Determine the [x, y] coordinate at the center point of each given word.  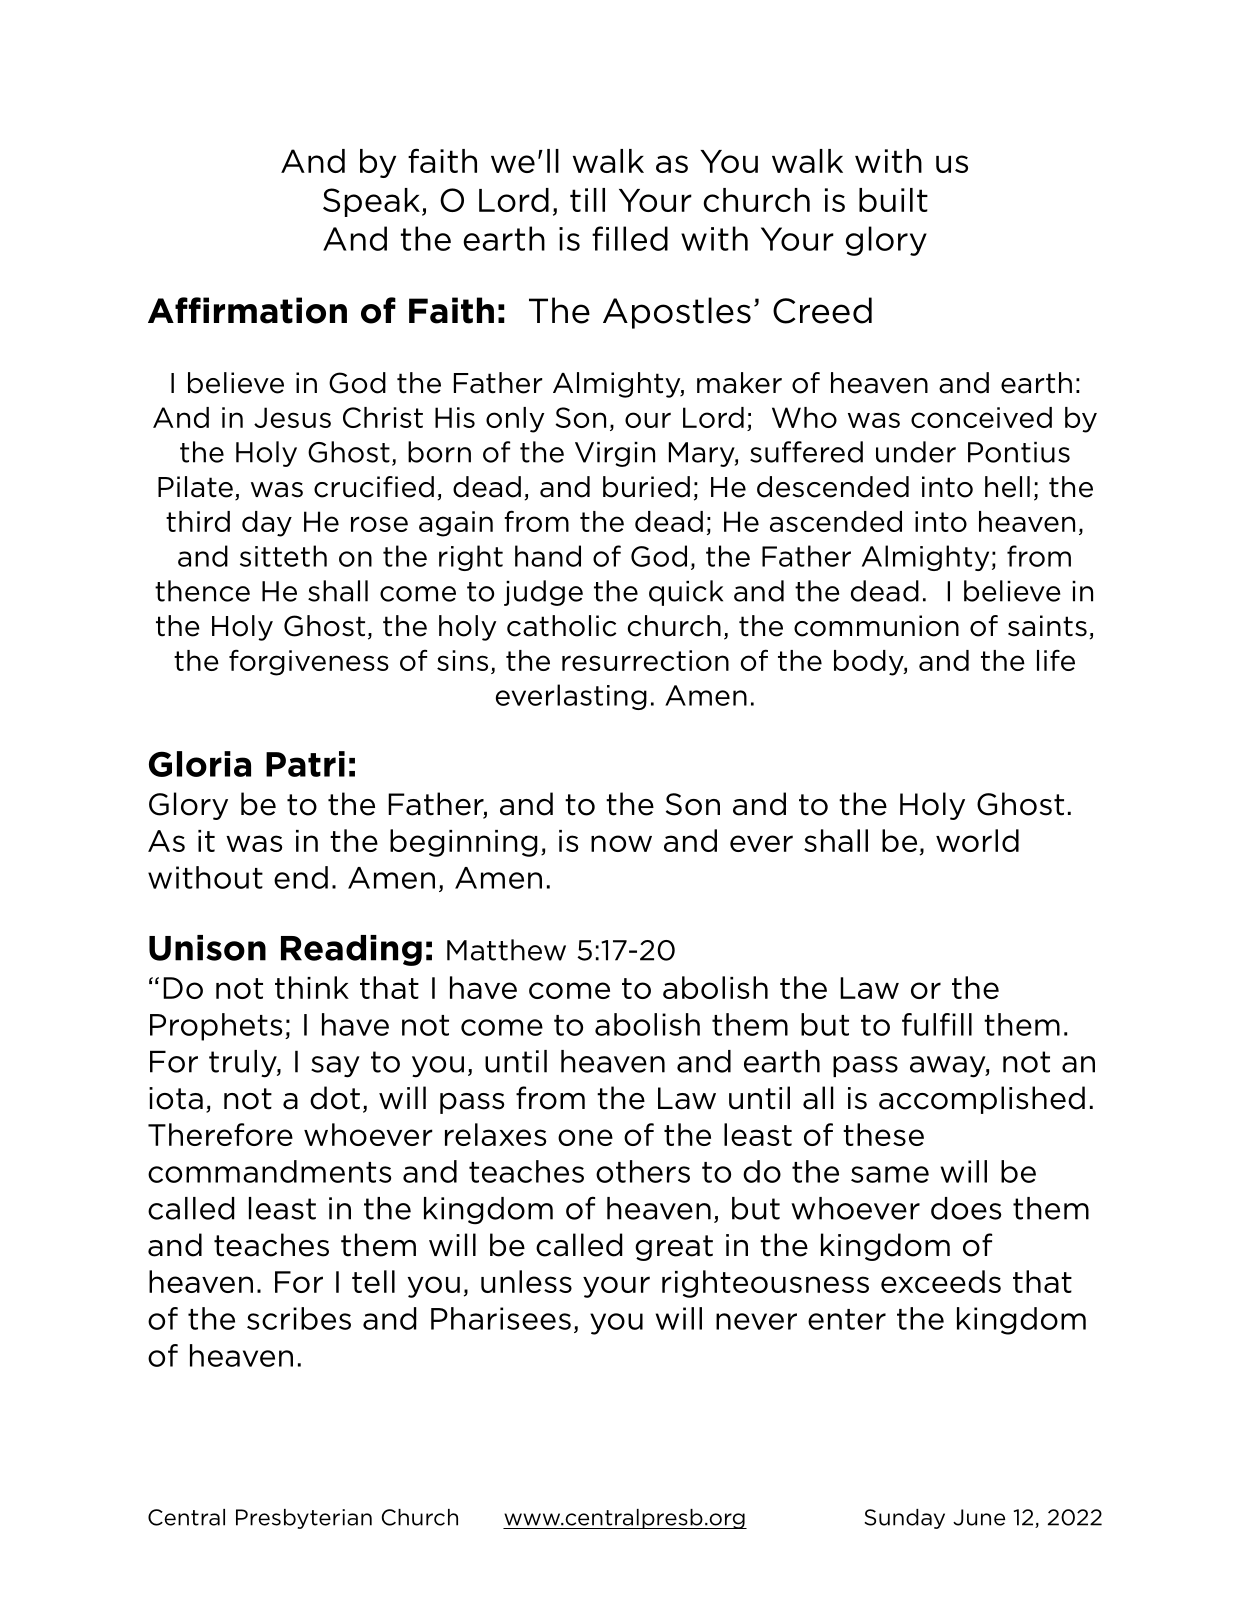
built [893, 200]
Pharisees [501, 1318]
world [977, 840]
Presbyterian [304, 1519]
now [621, 843]
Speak [371, 202]
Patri [305, 764]
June [979, 1517]
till [587, 200]
